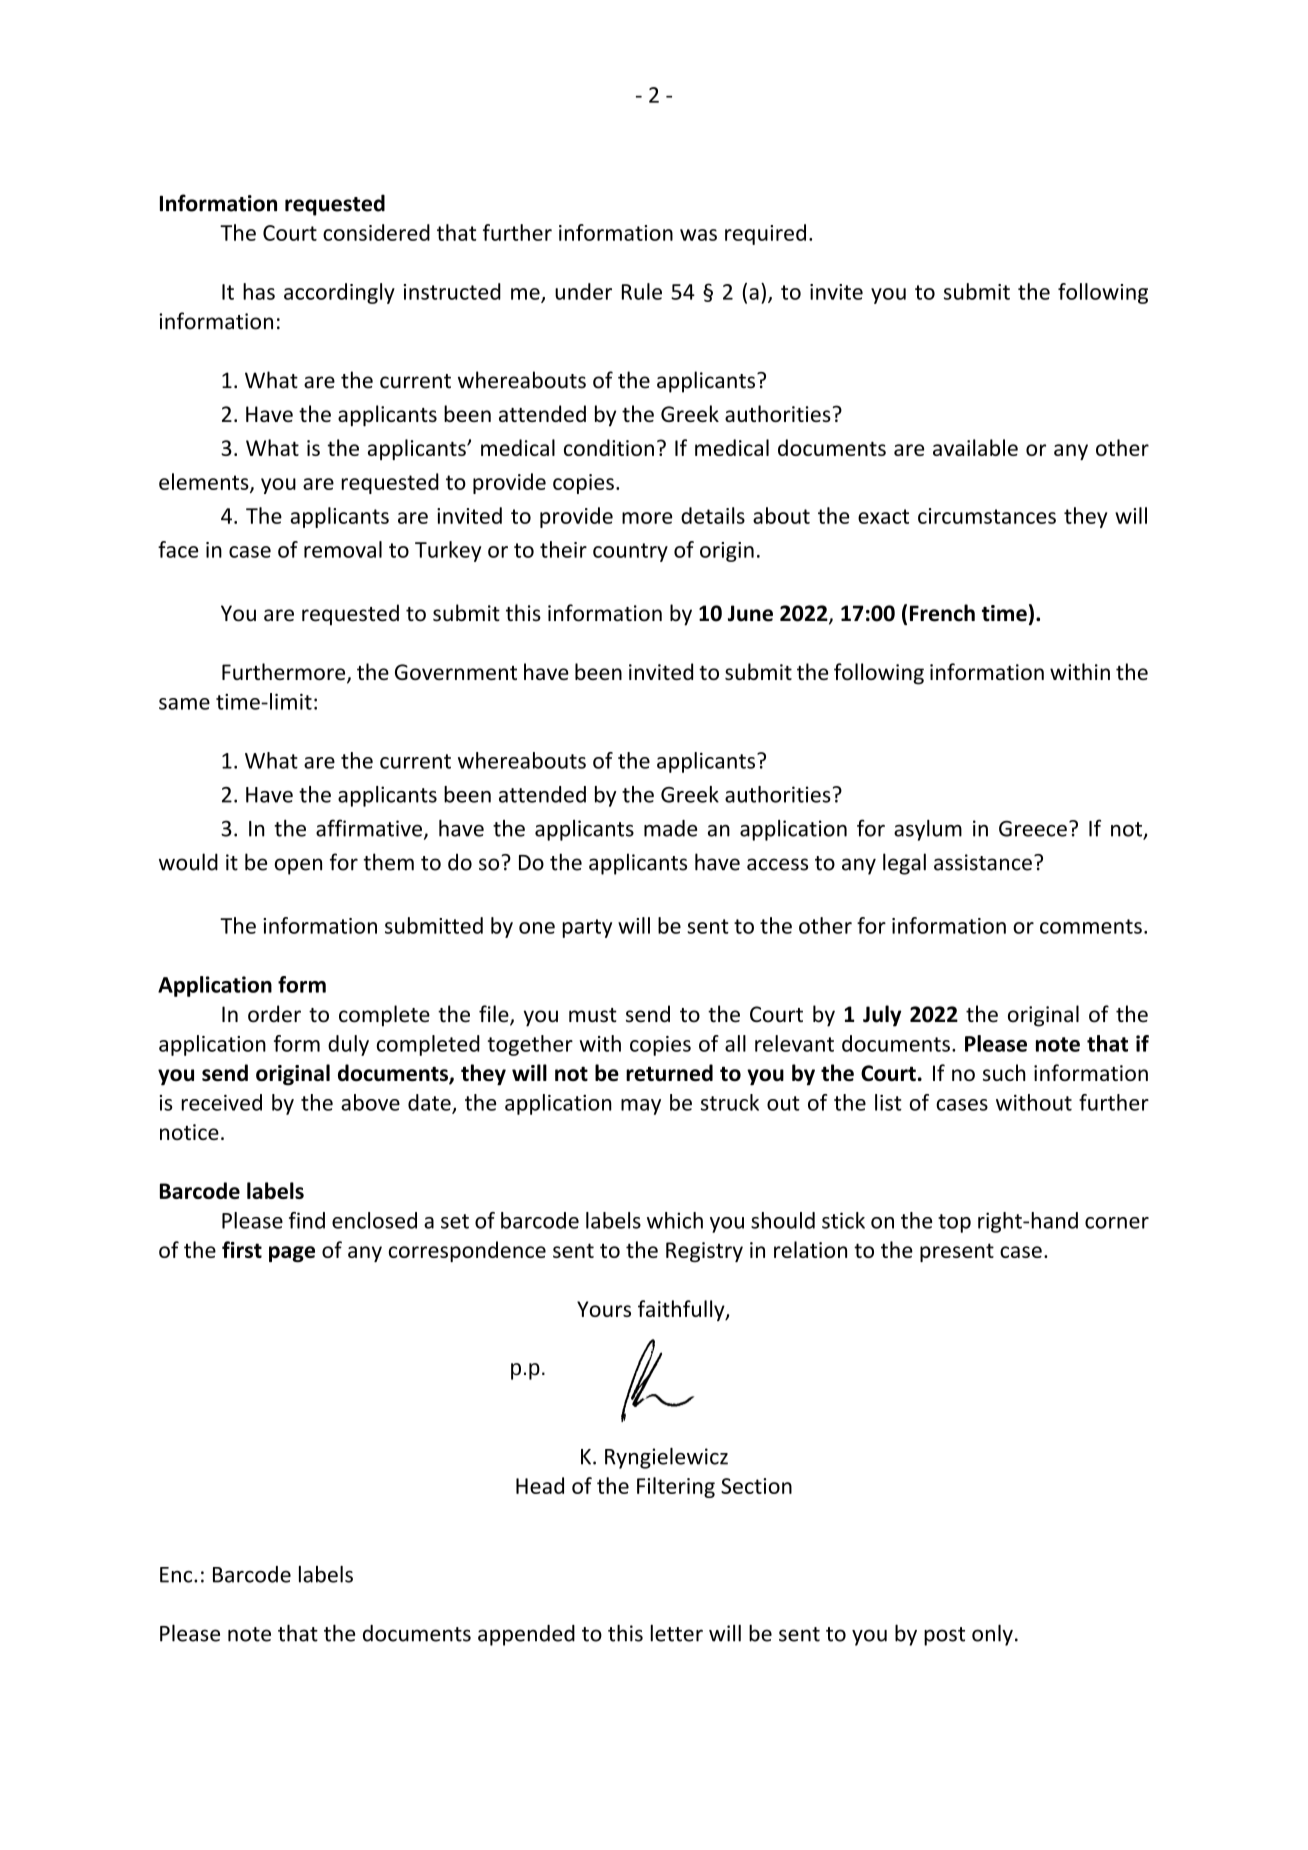  Describe the element at coordinates (259, 291) in the document. I see `has` at that location.
